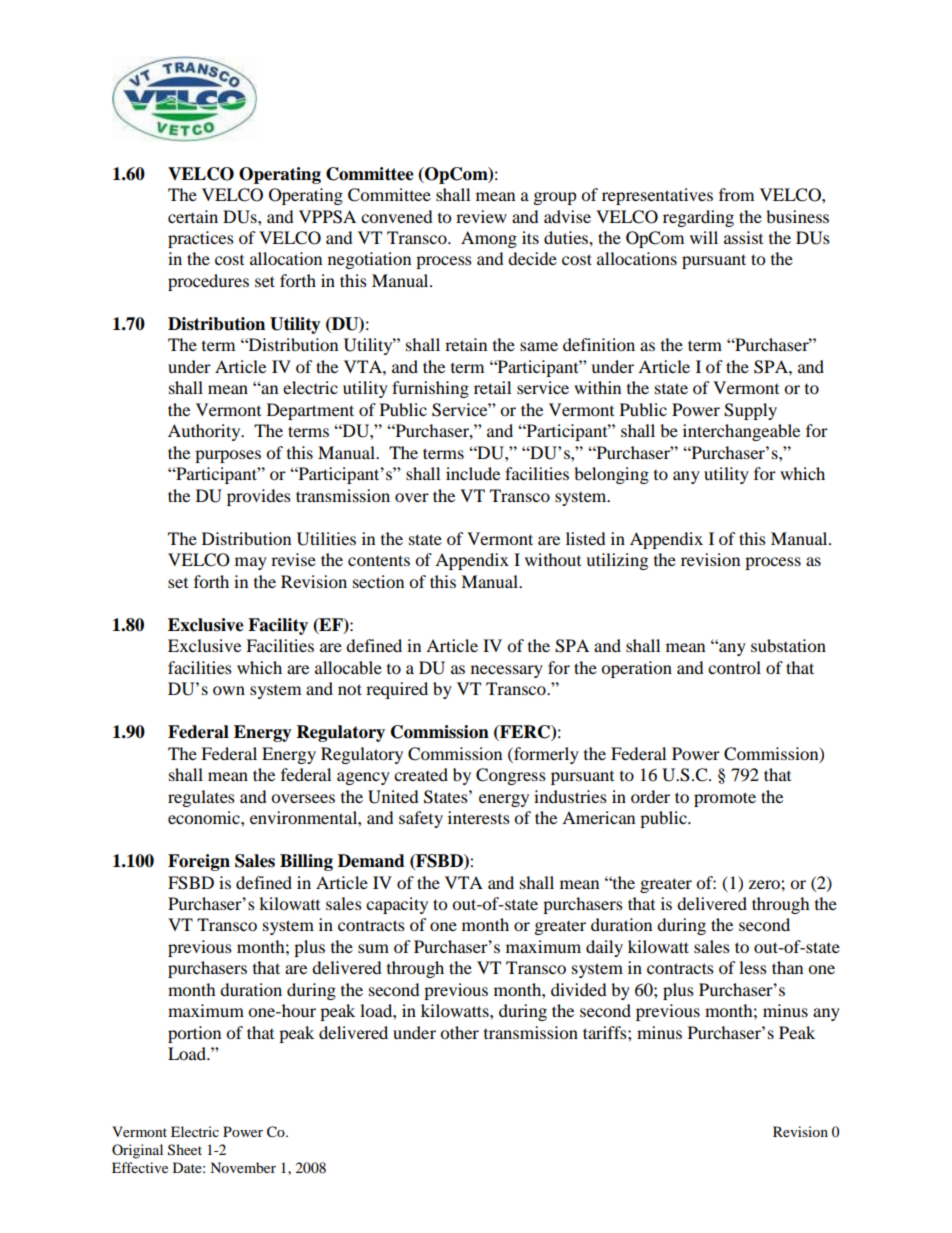  What do you see at coordinates (734, 667) in the screenshot?
I see `control` at bounding box center [734, 667].
